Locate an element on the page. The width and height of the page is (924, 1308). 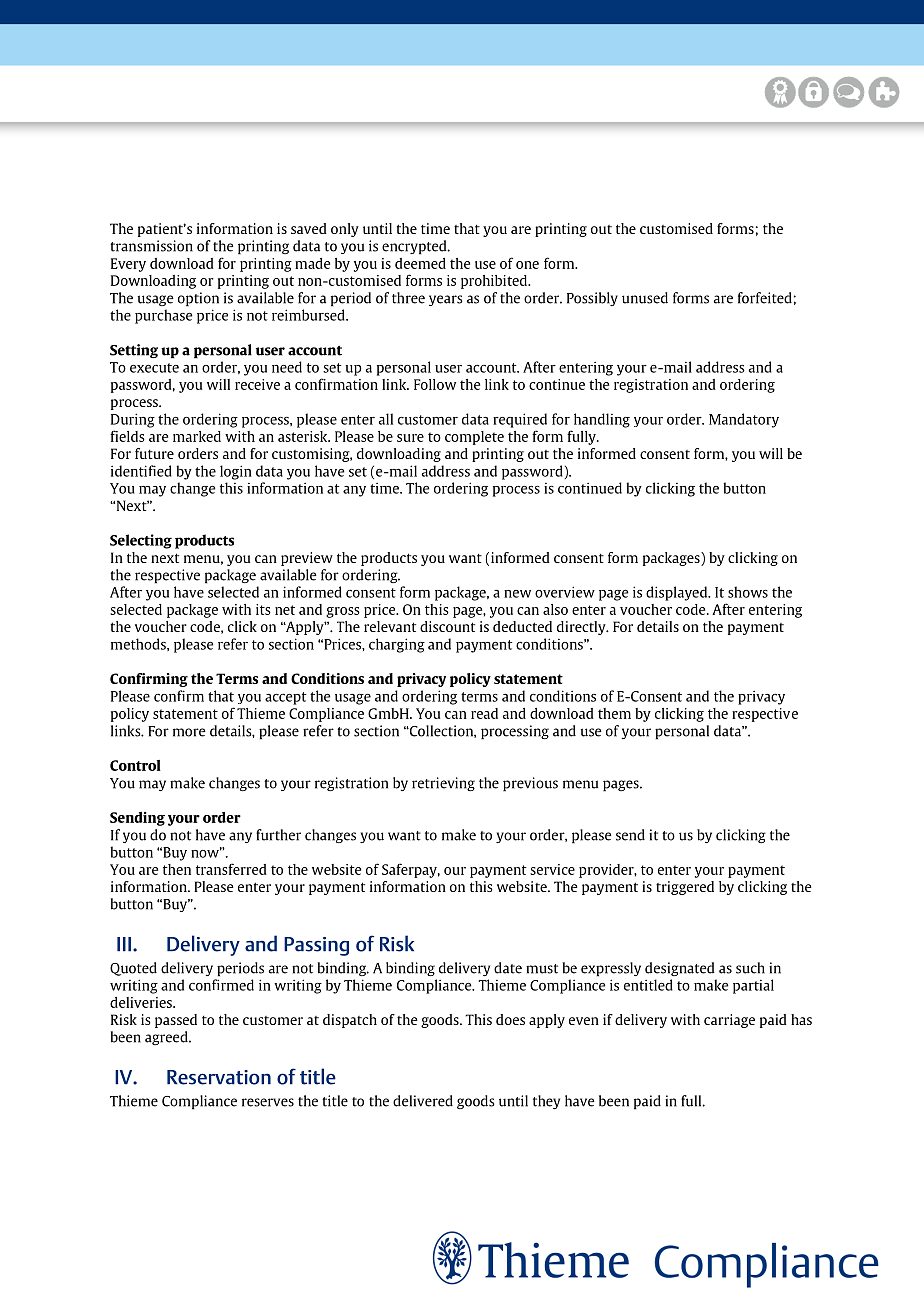
delivered is located at coordinates (423, 1101).
